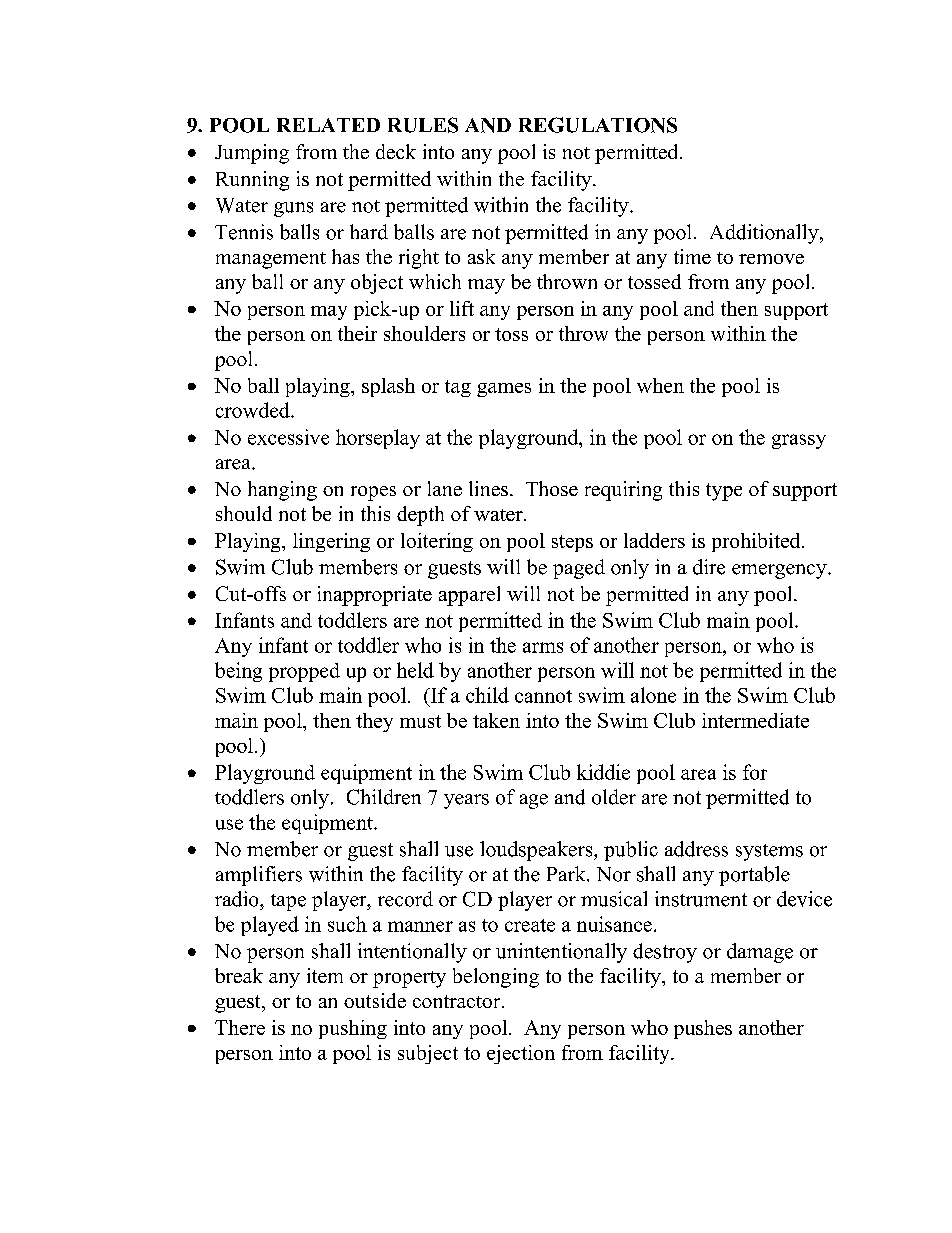  What do you see at coordinates (288, 437) in the screenshot?
I see `excessive` at bounding box center [288, 437].
